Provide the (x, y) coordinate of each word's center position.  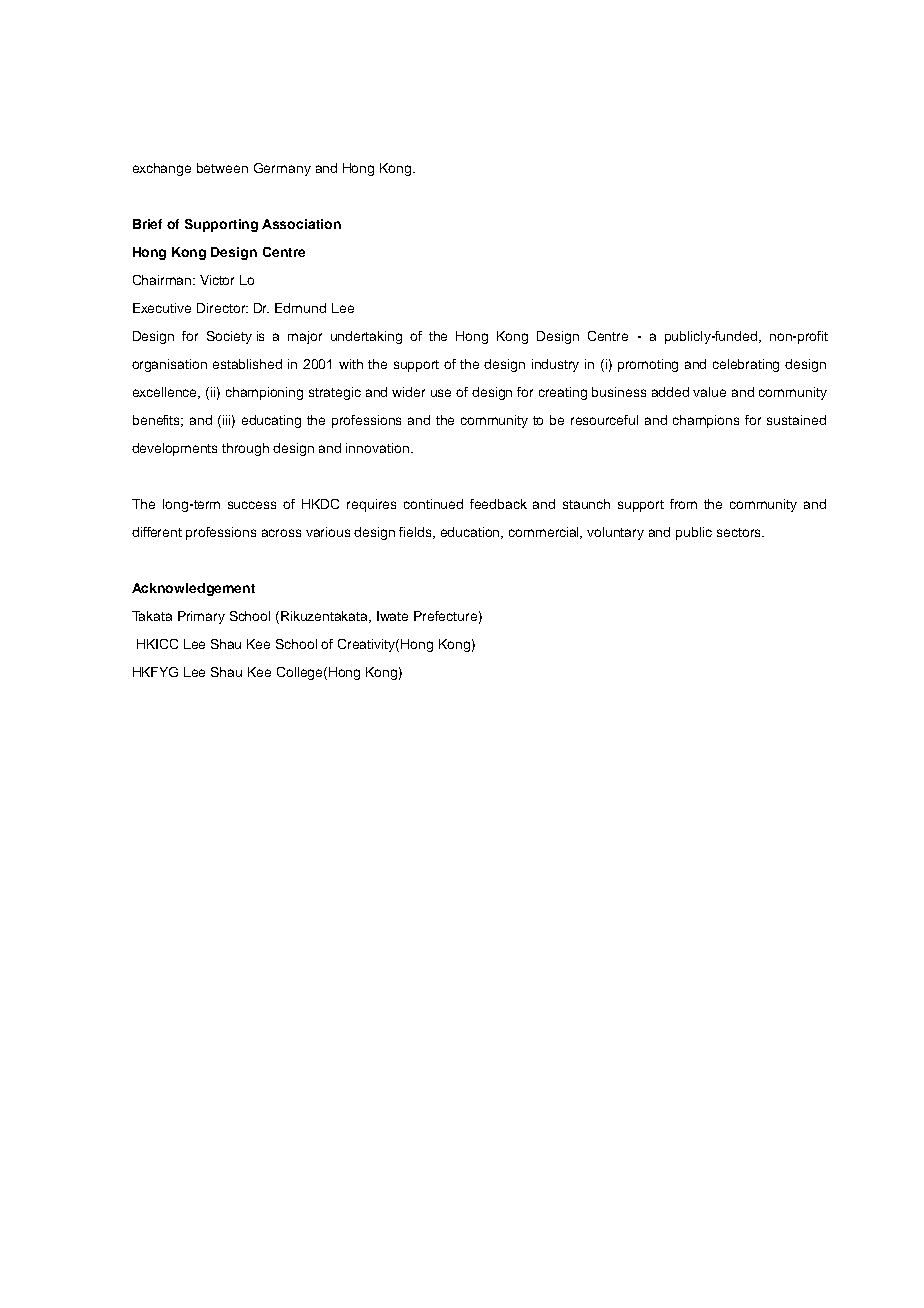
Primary (201, 617)
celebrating (746, 365)
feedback (498, 504)
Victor (217, 280)
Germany (282, 169)
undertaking (366, 337)
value (709, 392)
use (441, 393)
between (222, 168)
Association (301, 224)
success (252, 505)
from (683, 504)
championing (264, 393)
